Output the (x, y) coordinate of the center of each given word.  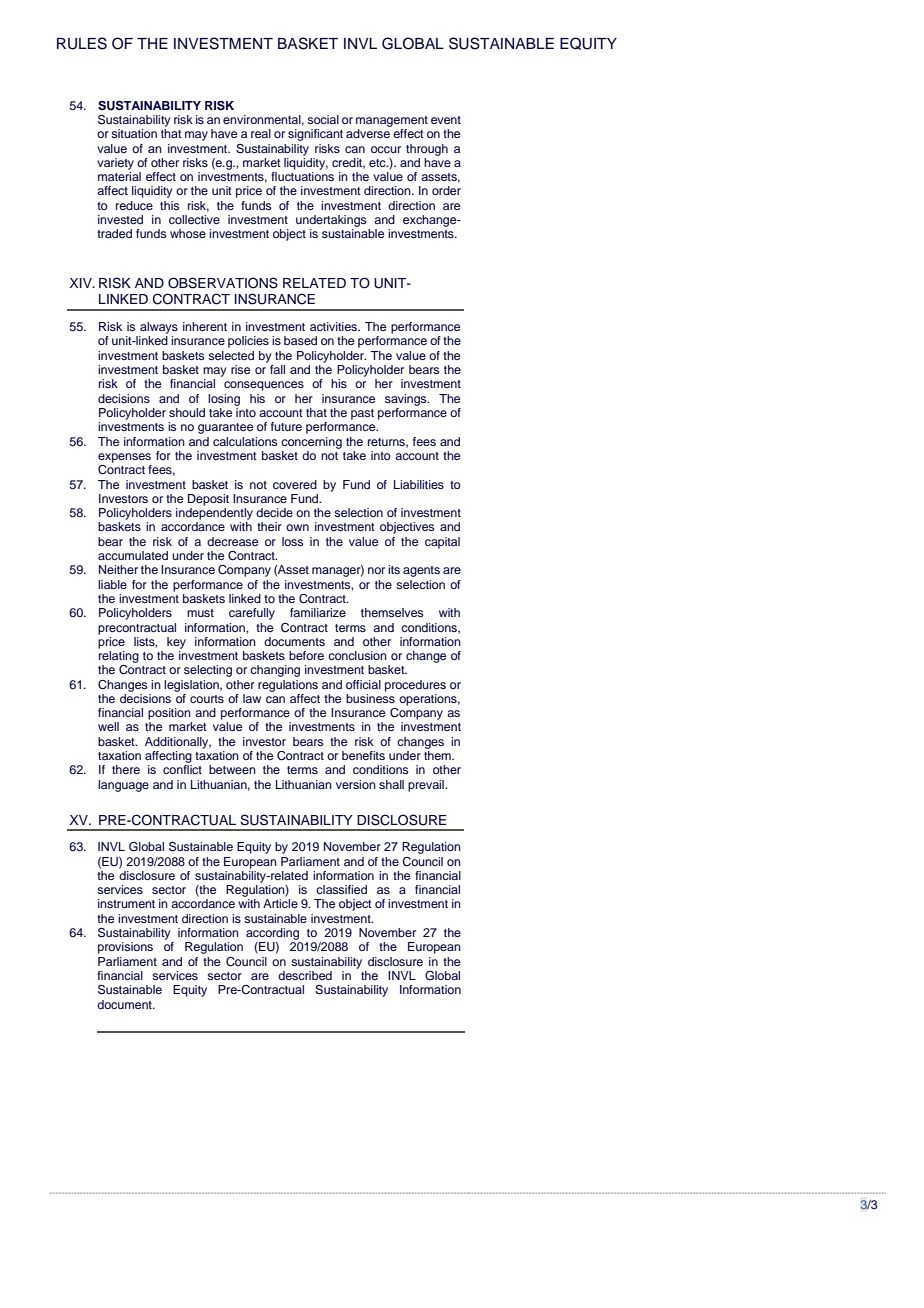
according (272, 934)
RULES (82, 43)
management (392, 121)
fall (277, 369)
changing (275, 671)
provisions (125, 948)
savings (407, 400)
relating (119, 657)
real (261, 133)
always (159, 328)
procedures (415, 686)
